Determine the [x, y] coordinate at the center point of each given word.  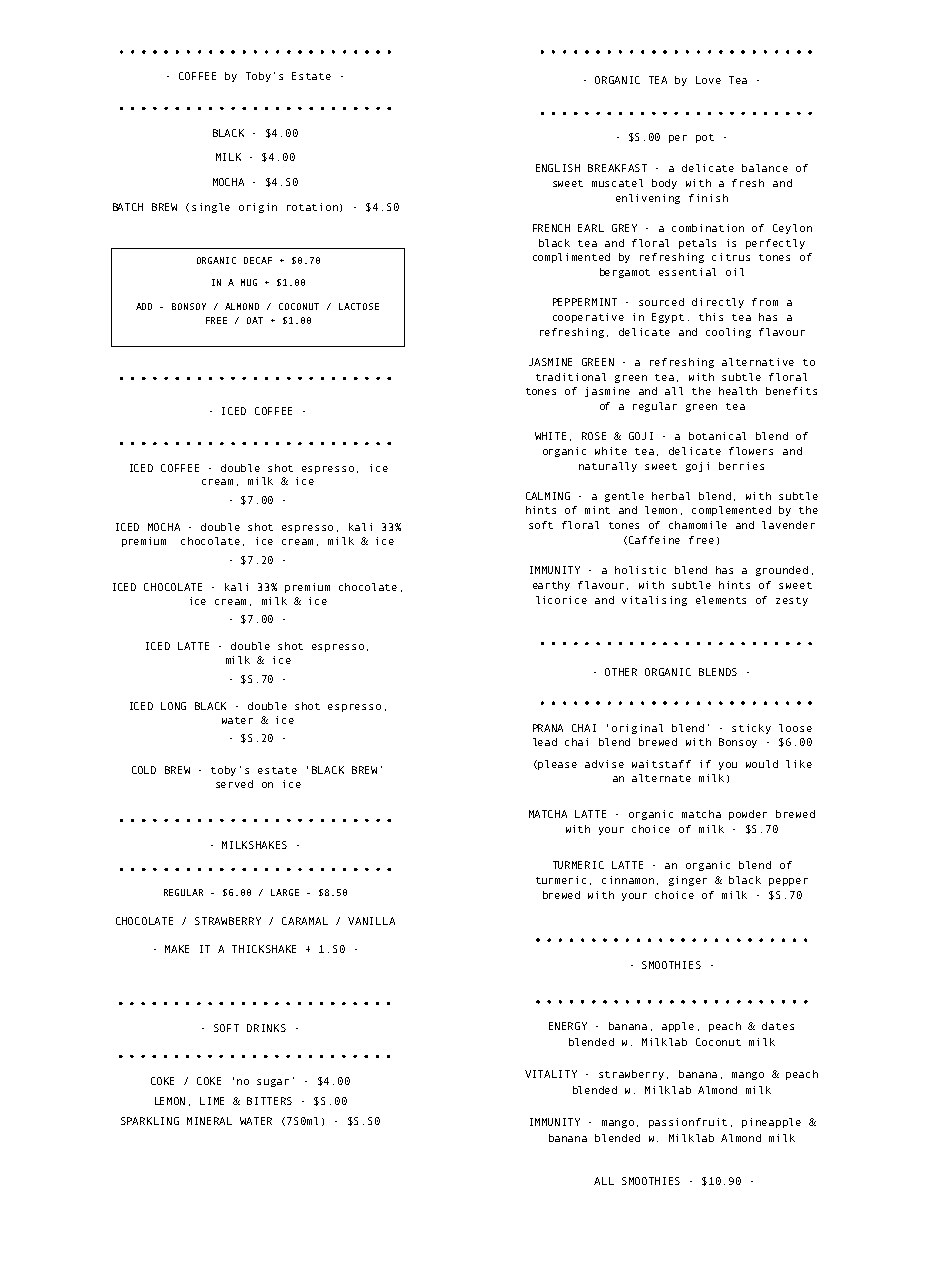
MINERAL [209, 1121]
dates [778, 1026]
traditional [571, 377]
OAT [255, 320]
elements [721, 600]
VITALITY [551, 1074]
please [557, 765]
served [234, 784]
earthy [551, 586]
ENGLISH [558, 168]
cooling [728, 333]
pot [705, 138]
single [211, 208]
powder [748, 815]
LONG [173, 706]
